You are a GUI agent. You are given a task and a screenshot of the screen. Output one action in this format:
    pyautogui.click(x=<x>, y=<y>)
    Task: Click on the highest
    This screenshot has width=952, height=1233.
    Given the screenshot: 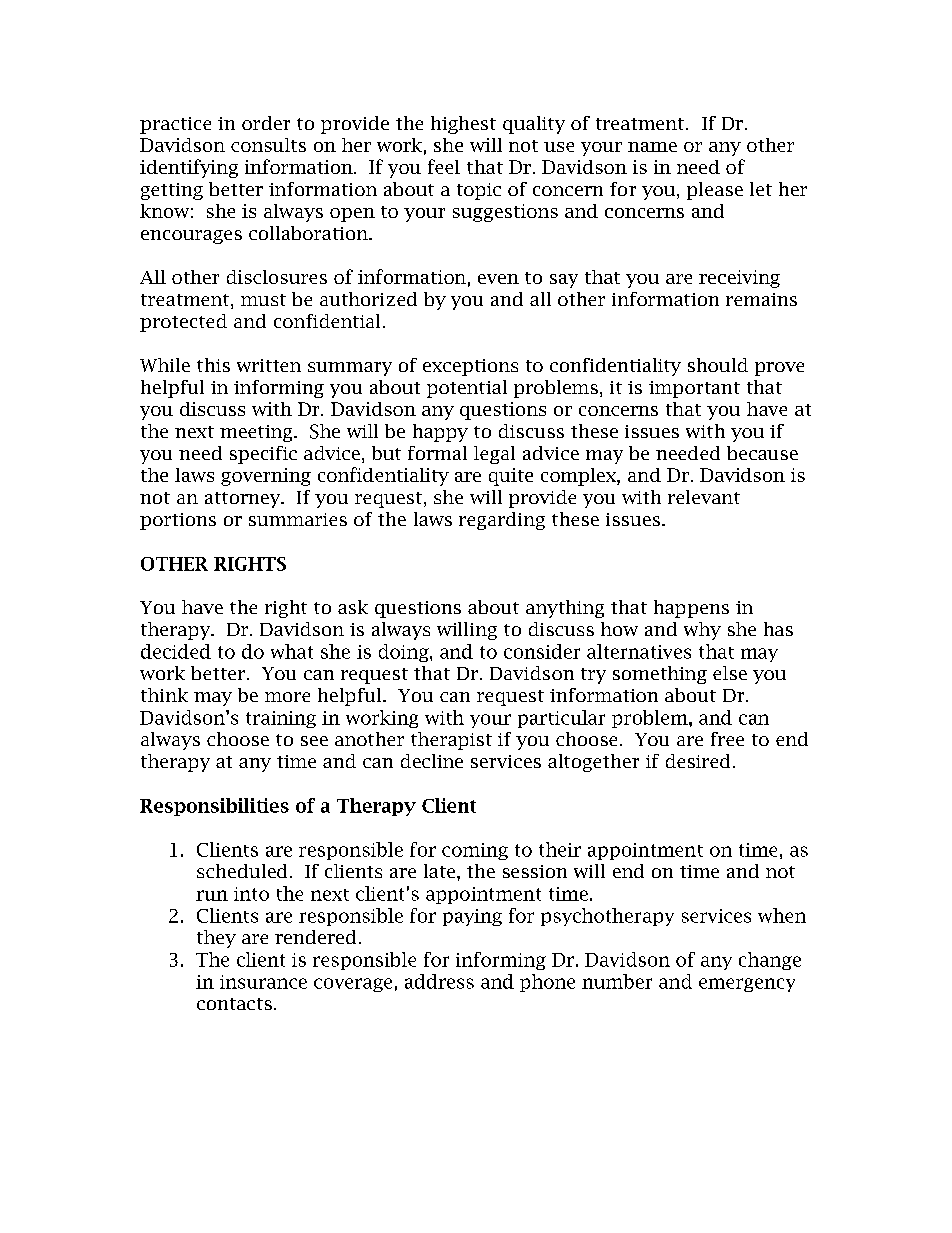 What is the action you would take?
    pyautogui.click(x=463, y=125)
